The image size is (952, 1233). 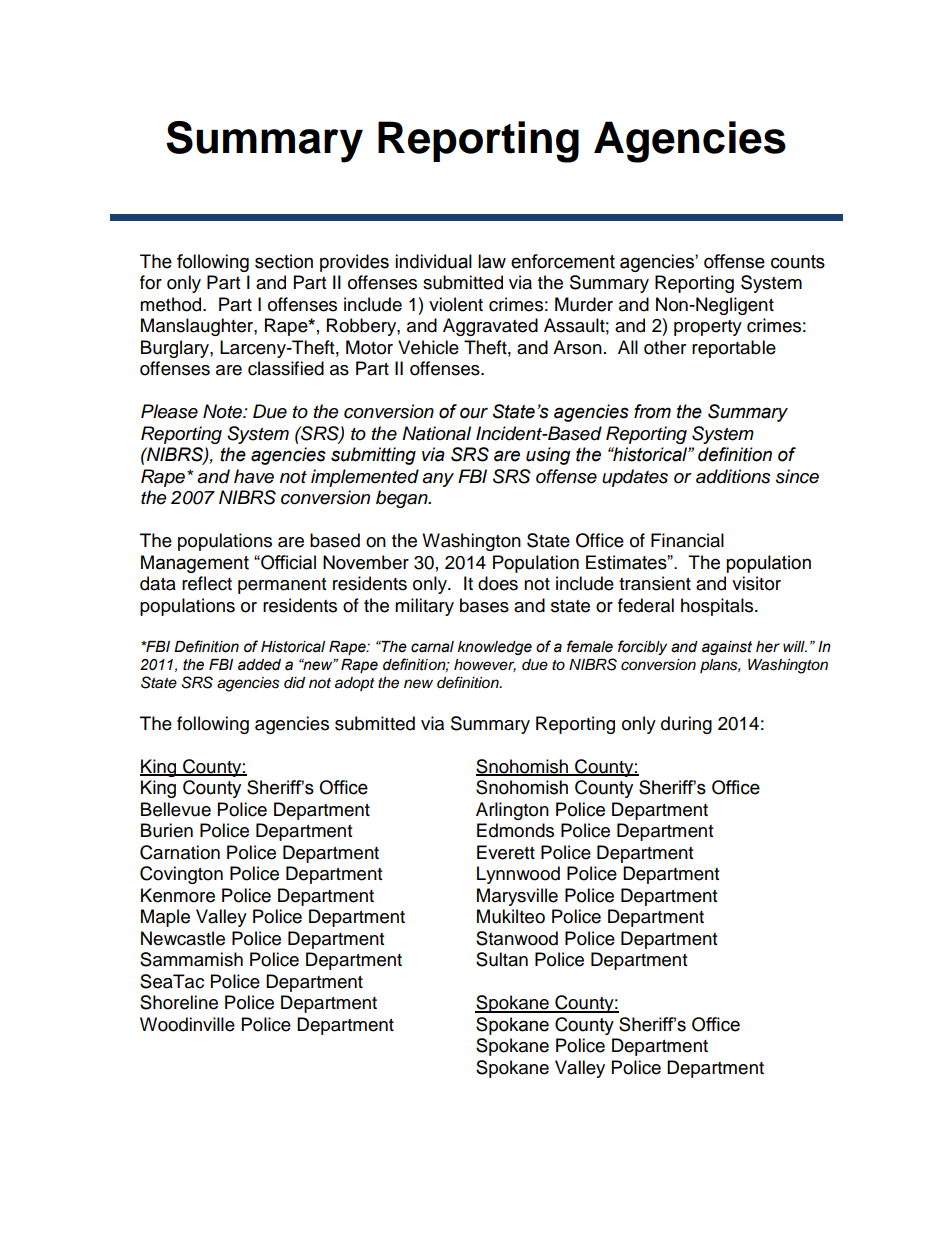 I want to click on property, so click(x=708, y=328).
